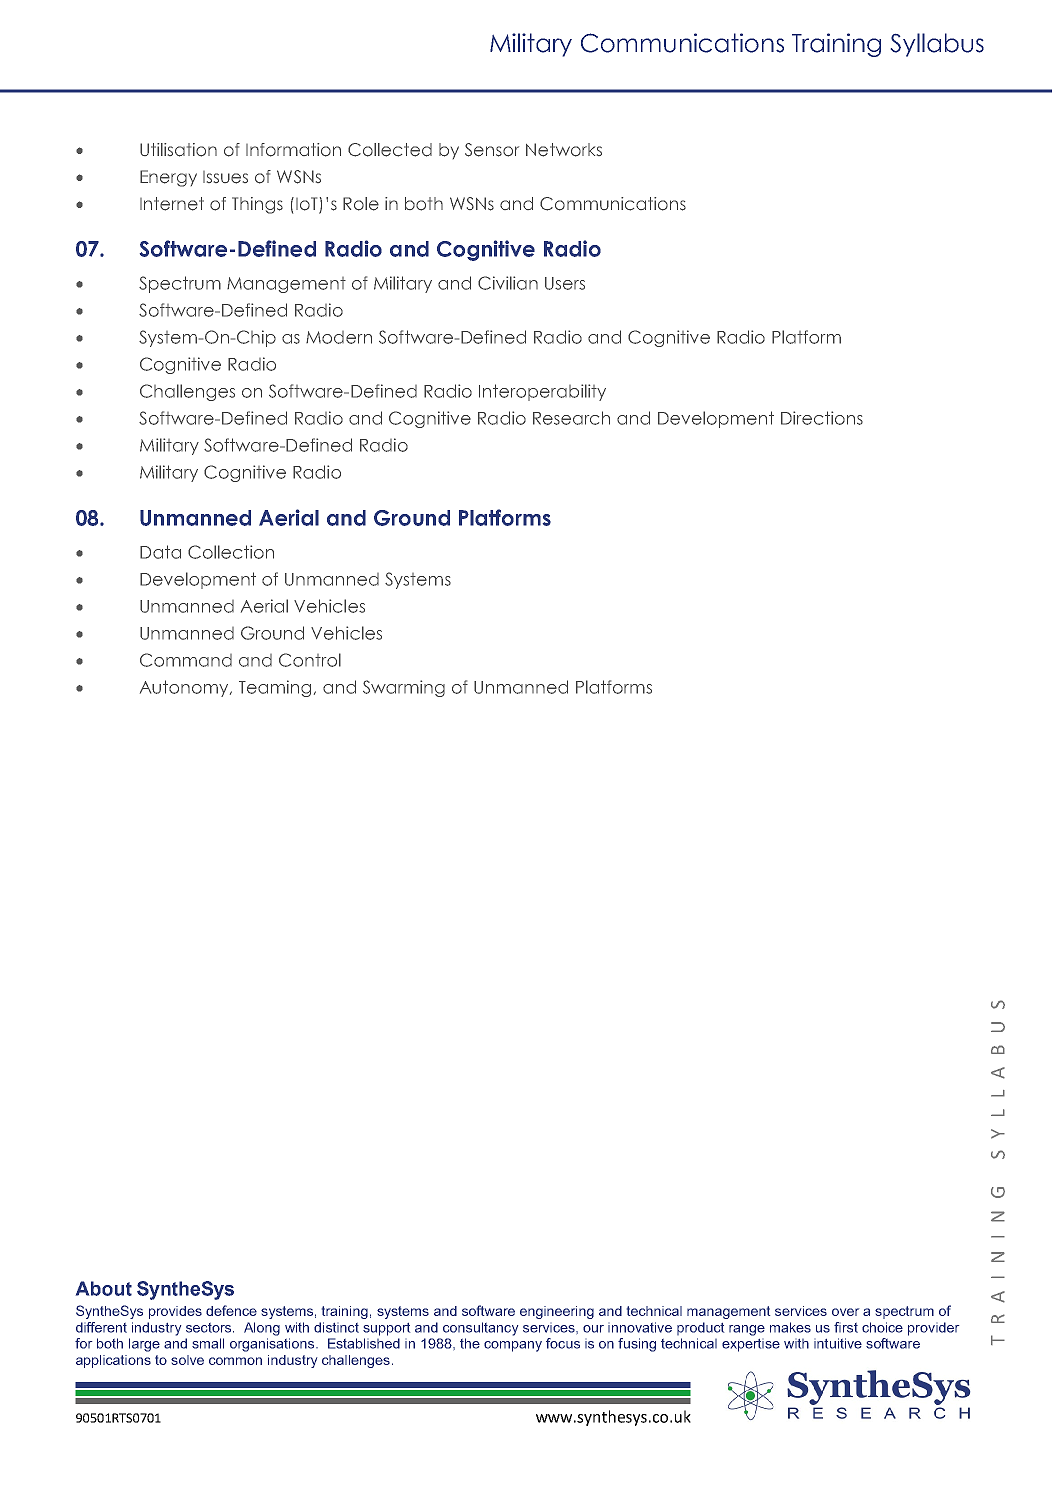  I want to click on sectors, so click(210, 1328).
